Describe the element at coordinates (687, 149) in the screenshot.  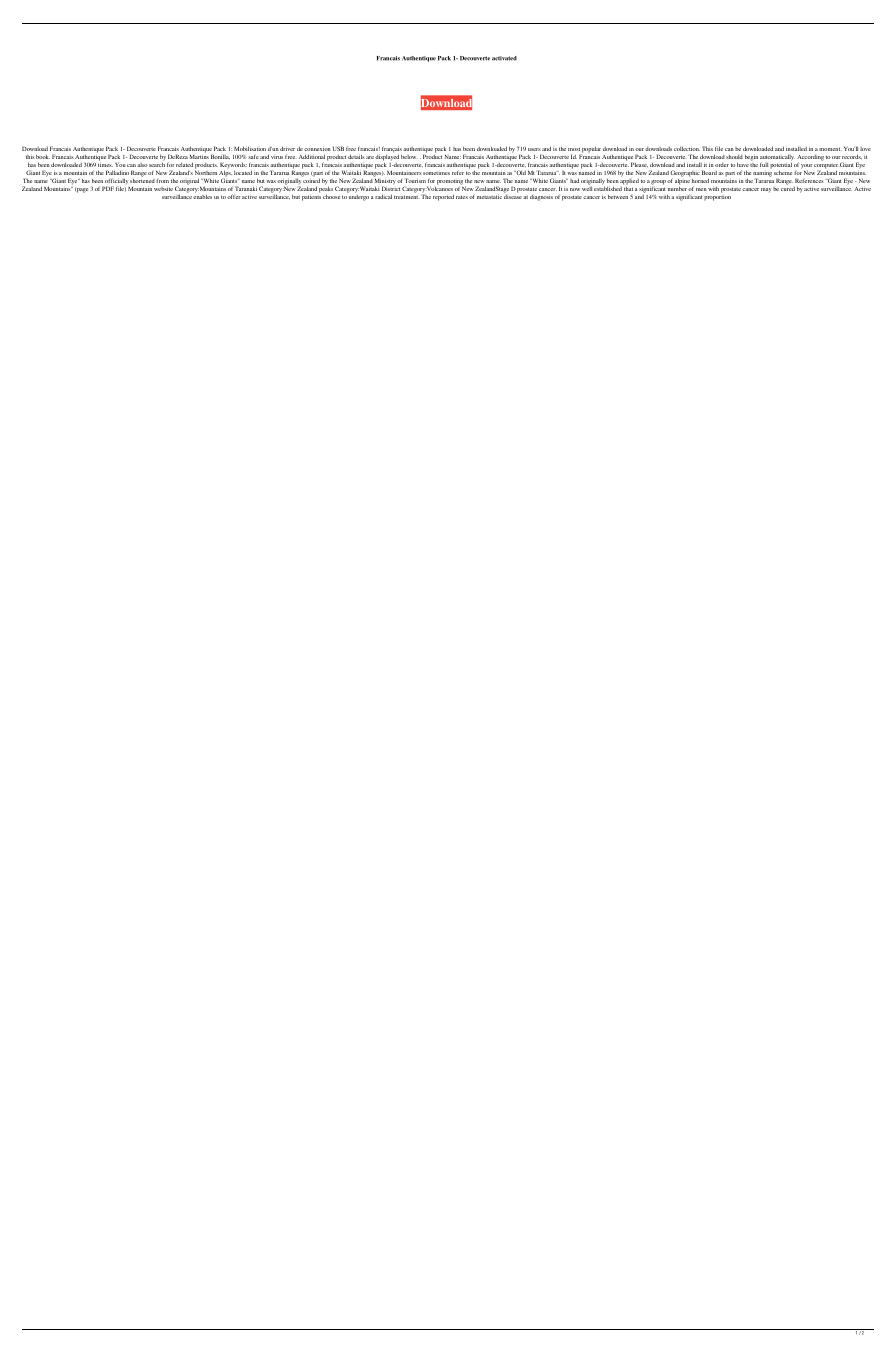
I see `collection` at that location.
